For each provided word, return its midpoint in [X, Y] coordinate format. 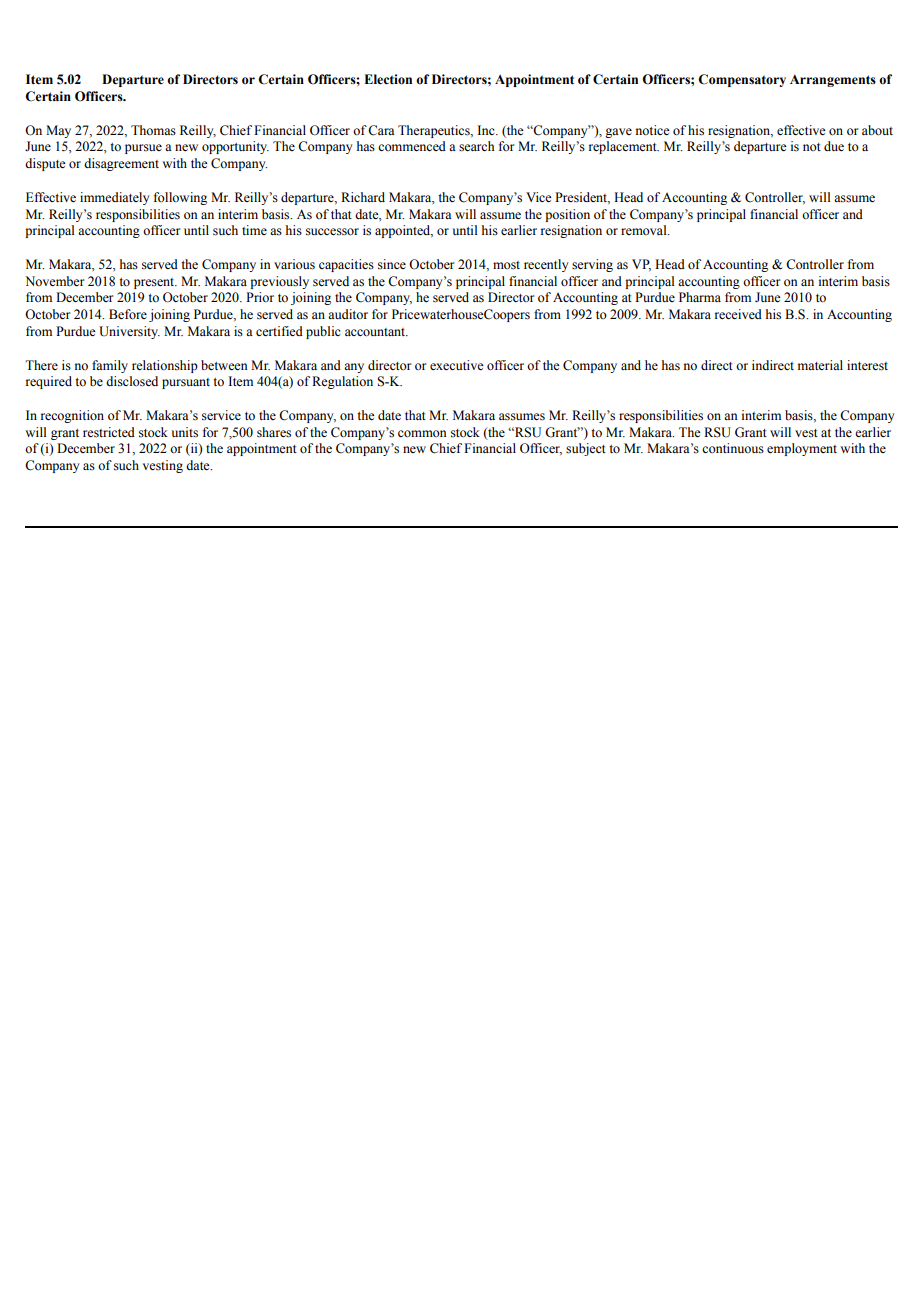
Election [388, 79]
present [155, 283]
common [422, 434]
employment [802, 449]
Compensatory [742, 80]
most [506, 265]
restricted [109, 432]
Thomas [153, 130]
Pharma [700, 297]
